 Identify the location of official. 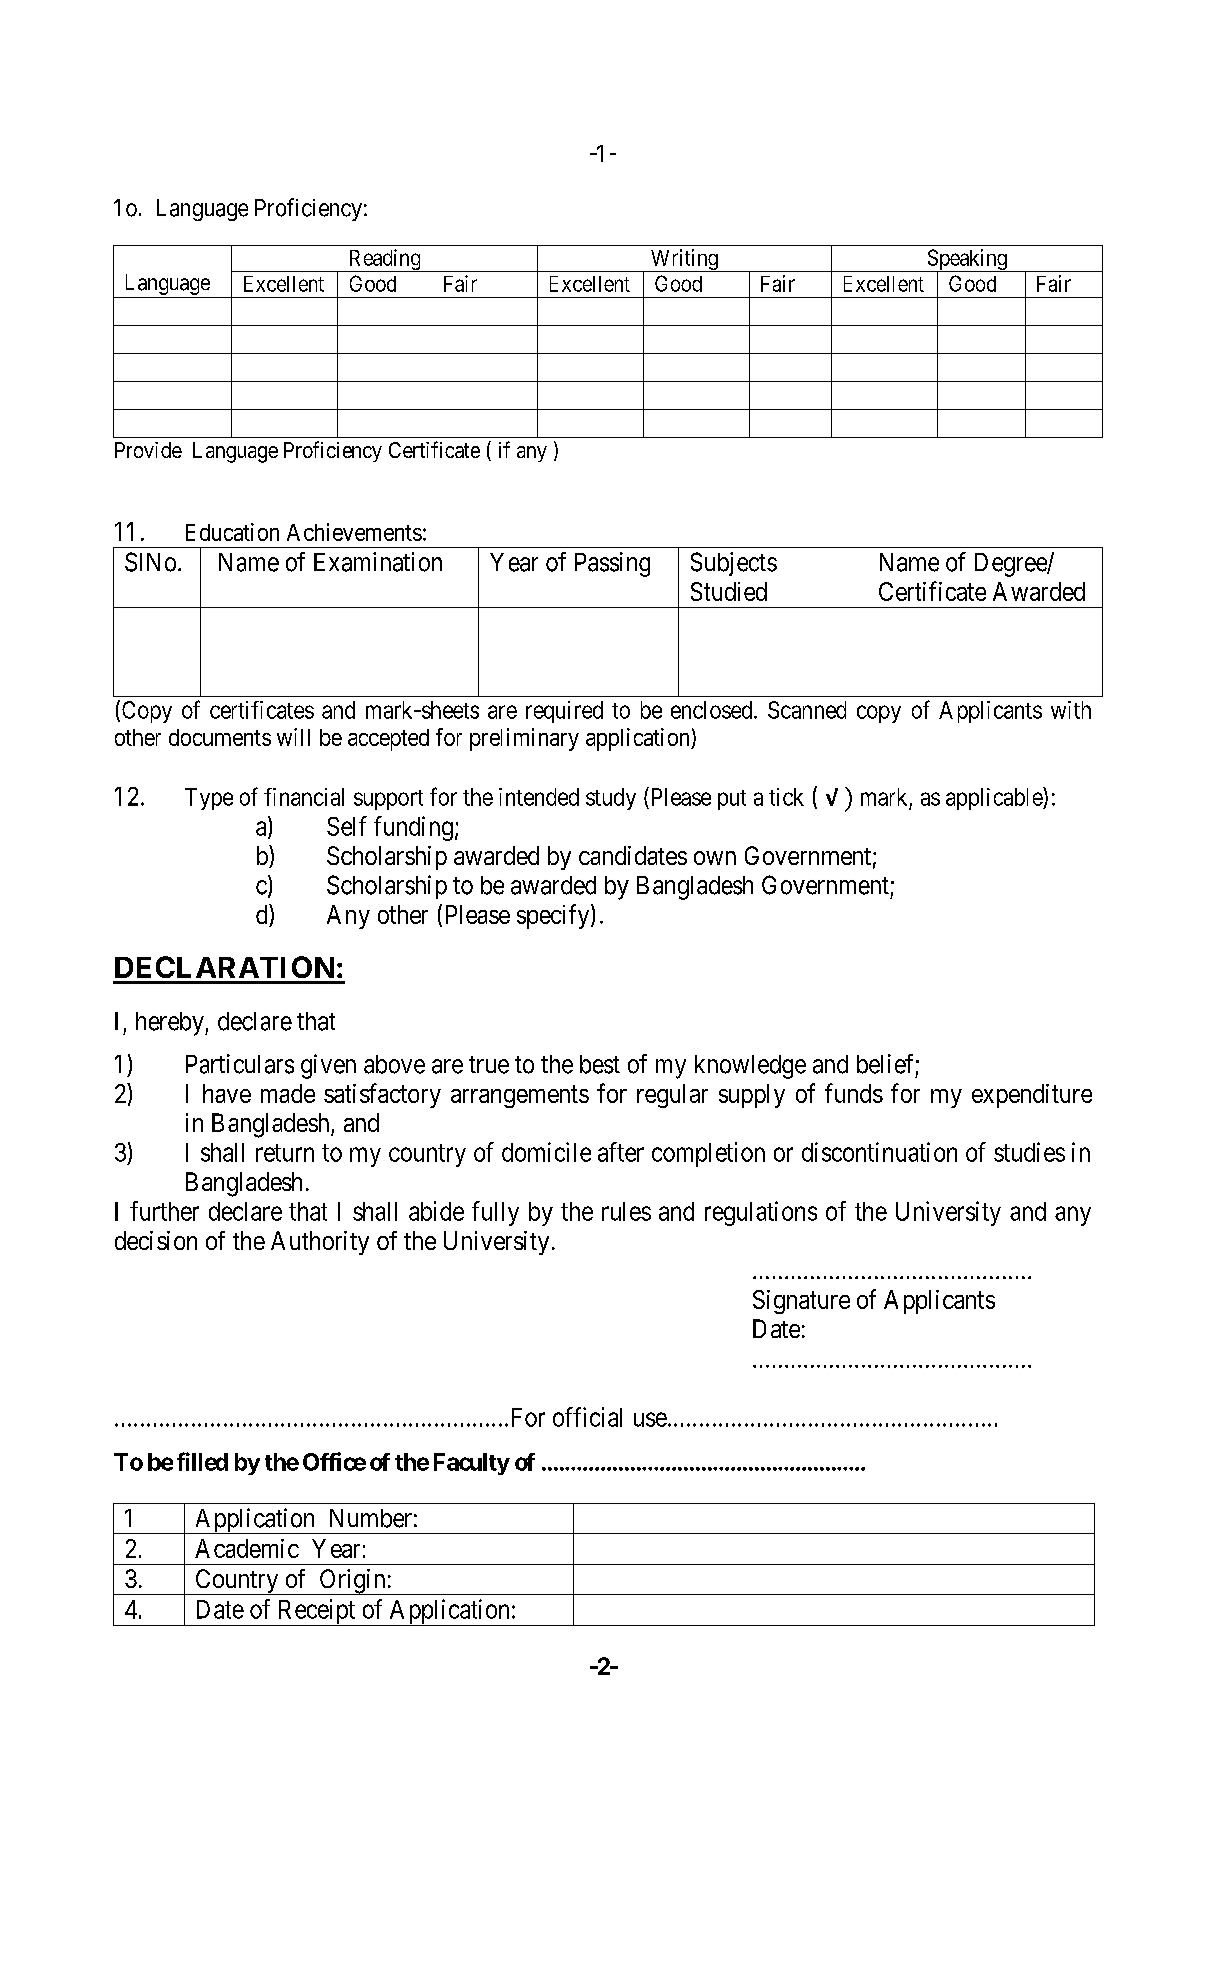
(587, 1417).
